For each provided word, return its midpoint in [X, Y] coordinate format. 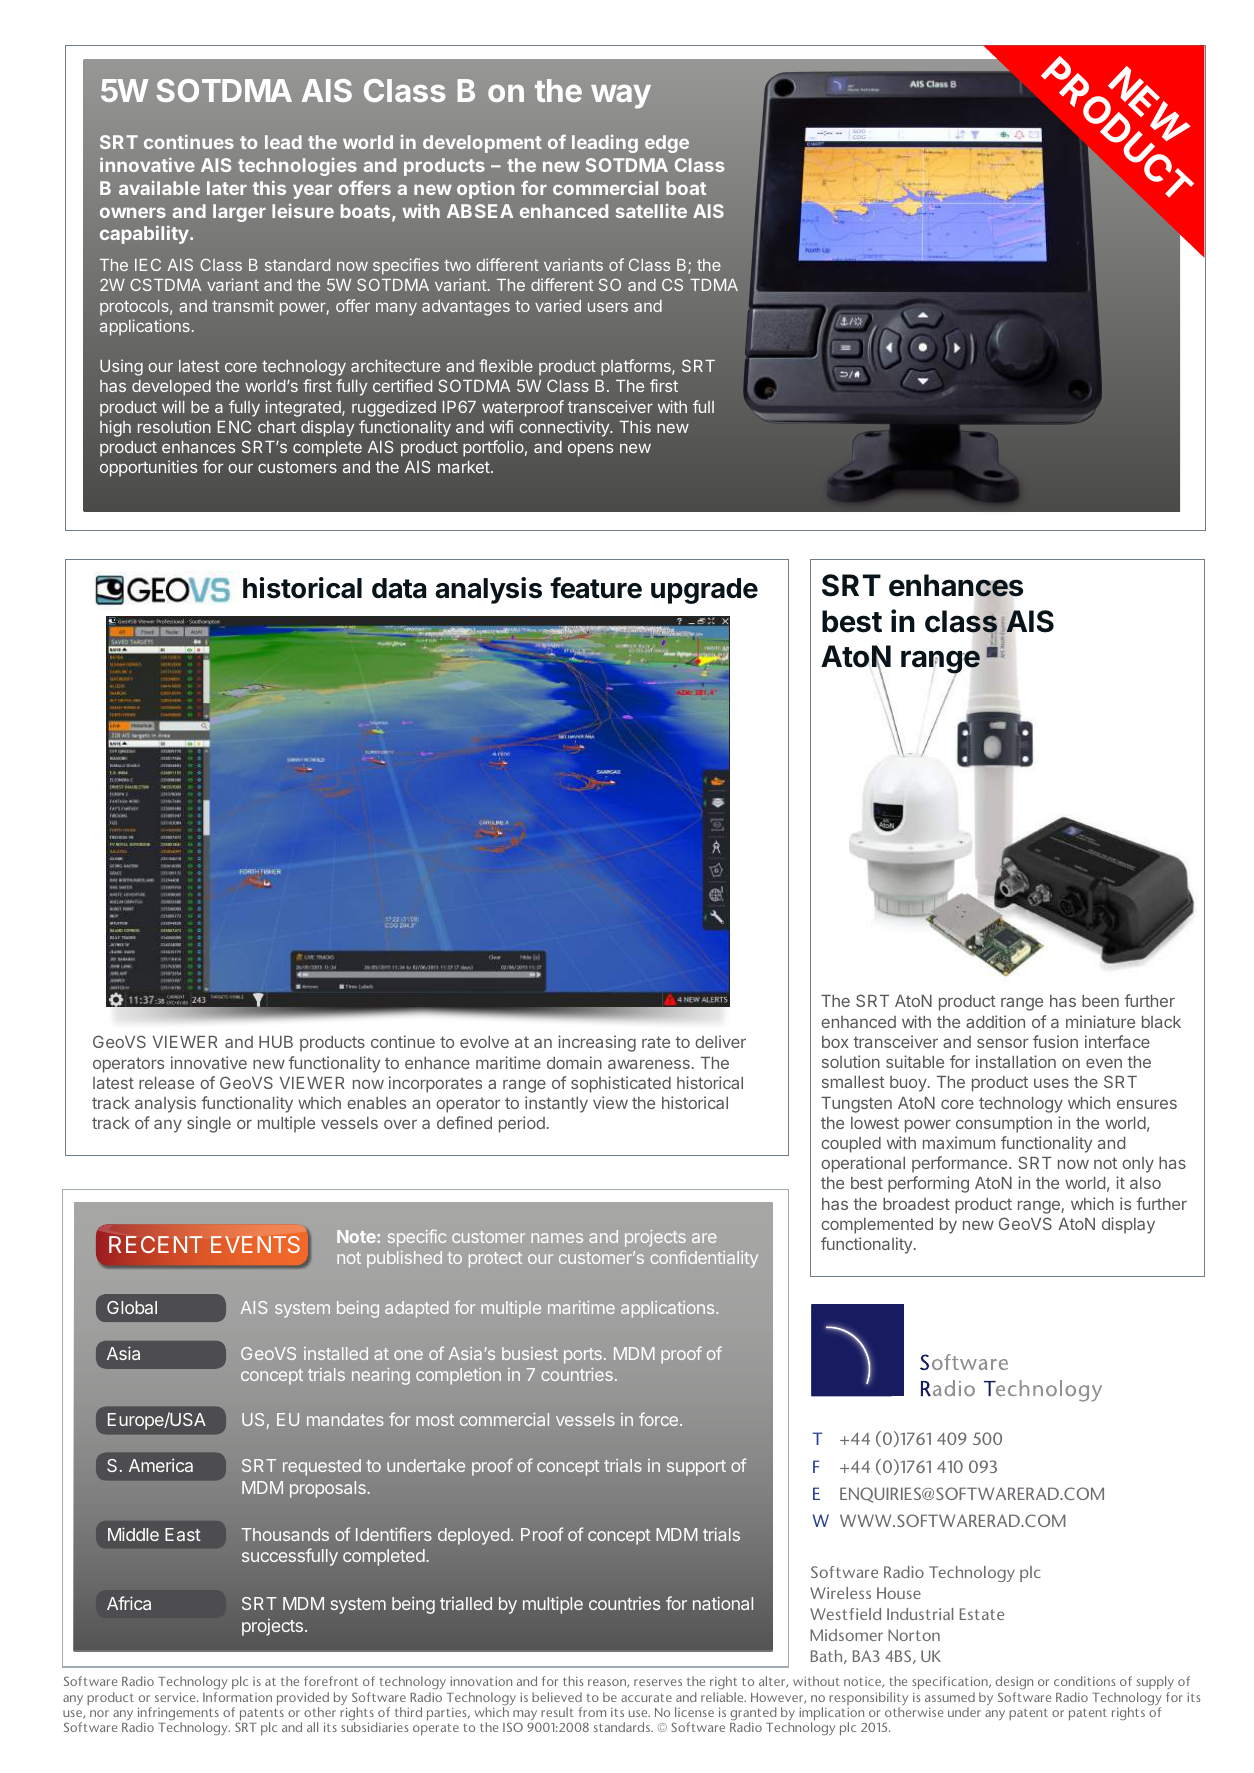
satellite [651, 210]
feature [596, 588]
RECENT [156, 1244]
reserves [658, 1682]
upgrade [704, 591]
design [1014, 1684]
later [227, 188]
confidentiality [704, 1259]
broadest [916, 1204]
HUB [276, 1042]
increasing [597, 1043]
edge [667, 144]
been [1100, 1001]
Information [237, 1697]
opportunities [148, 468]
